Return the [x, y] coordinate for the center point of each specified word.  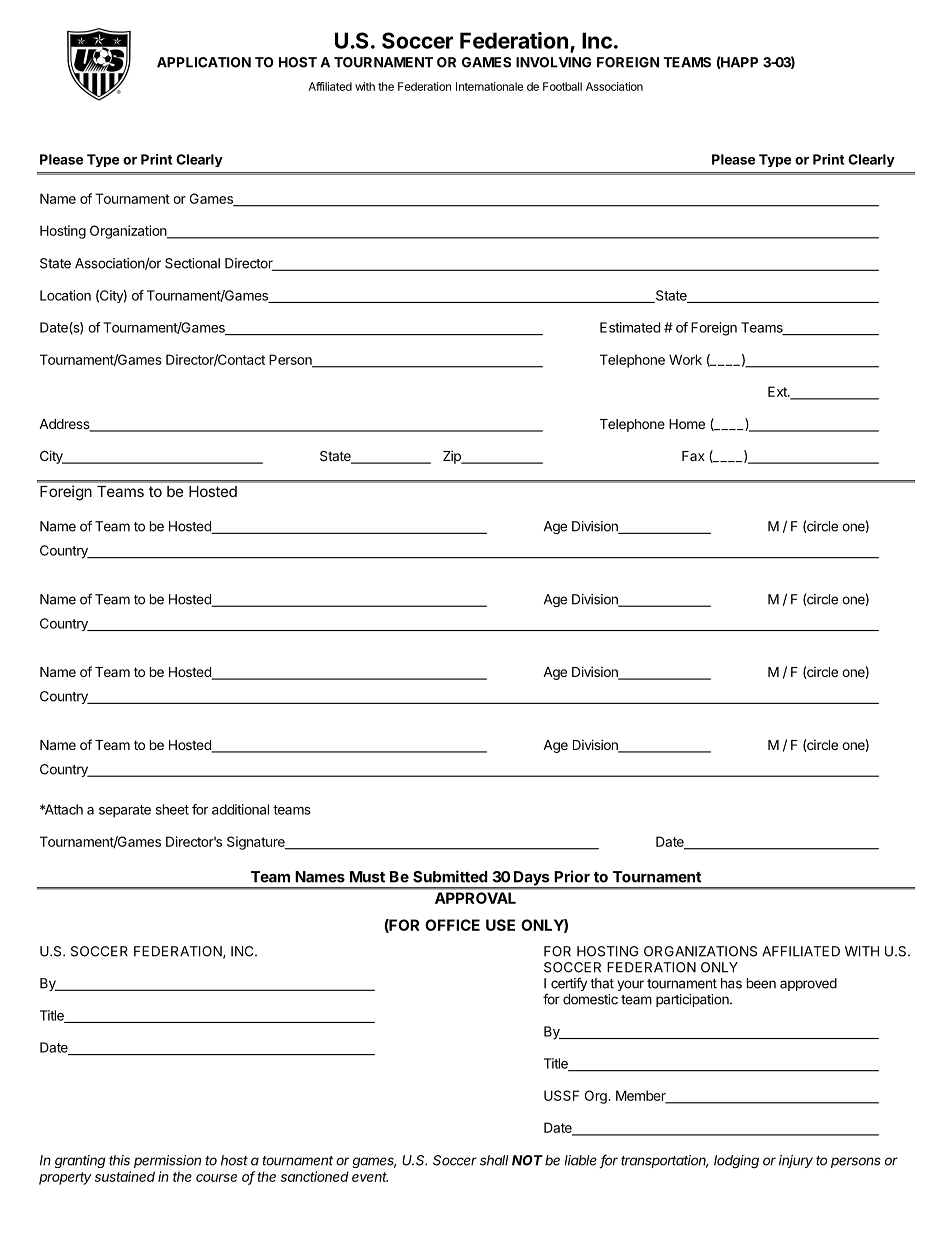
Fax [693, 456]
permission [167, 1161]
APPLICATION [204, 62]
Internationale [489, 86]
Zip [453, 457]
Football [562, 86]
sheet [172, 809]
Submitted [450, 876]
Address [65, 425]
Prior [572, 876]
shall [494, 1160]
